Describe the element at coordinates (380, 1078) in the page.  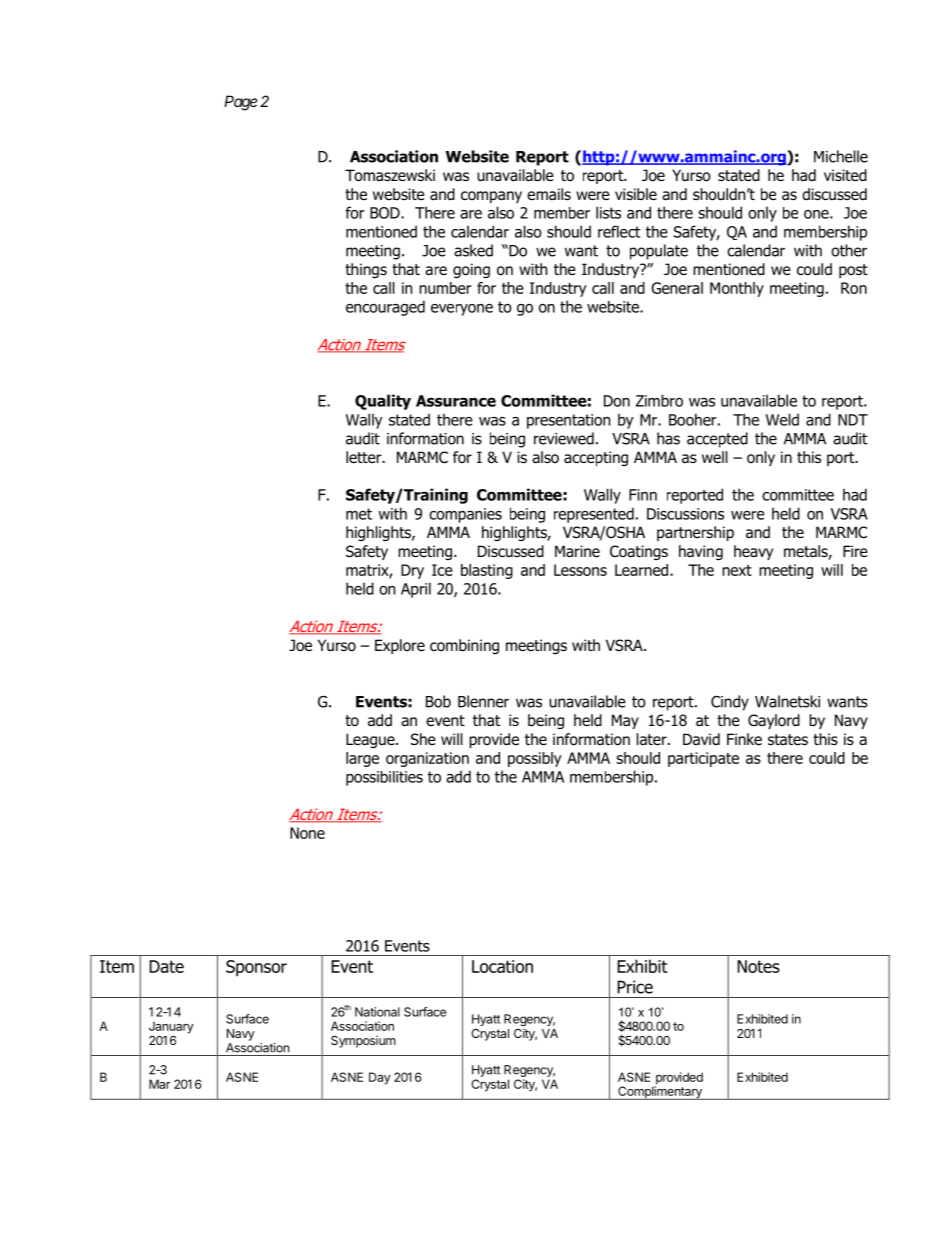
I see `Day` at that location.
